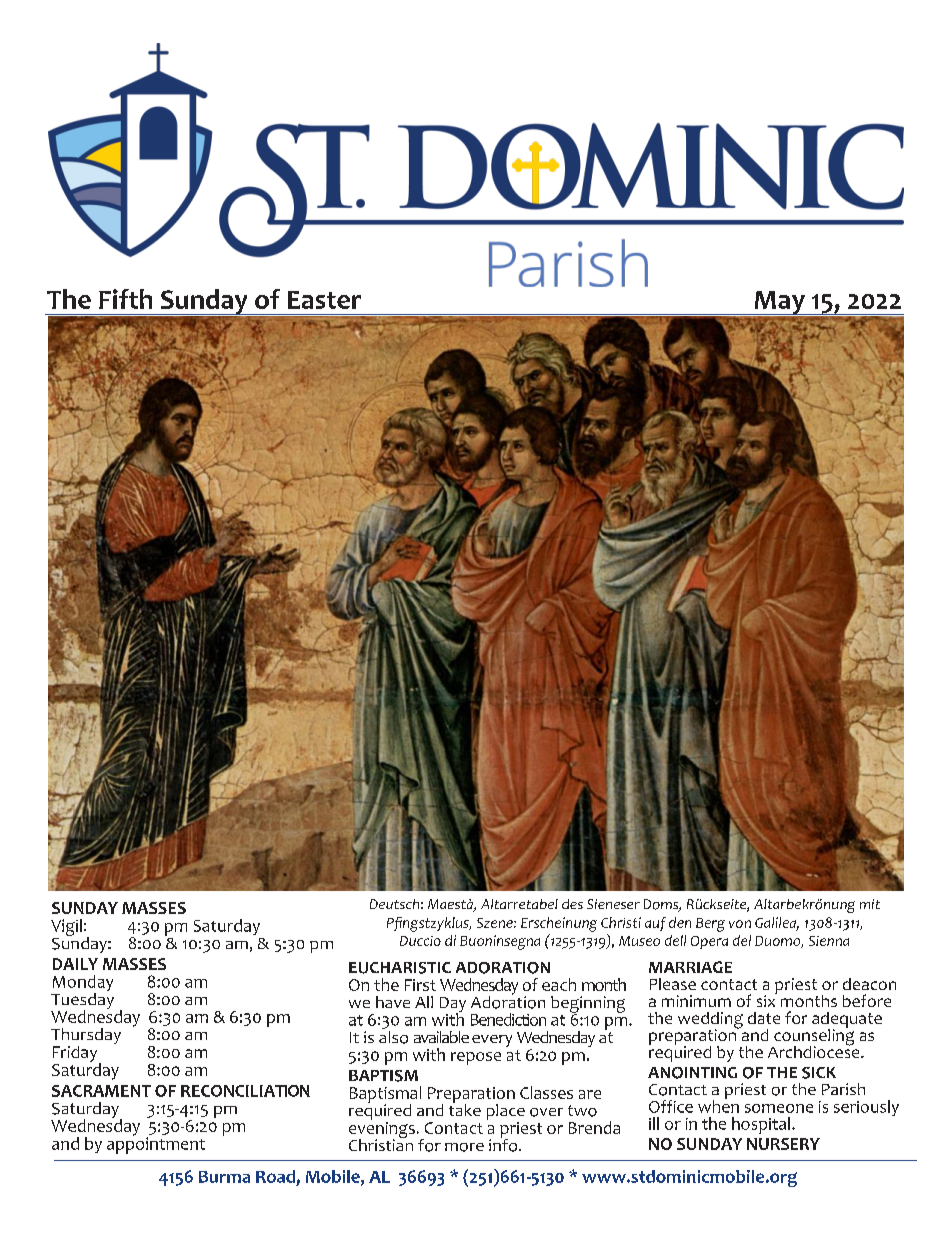  I want to click on mit, so click(870, 904).
